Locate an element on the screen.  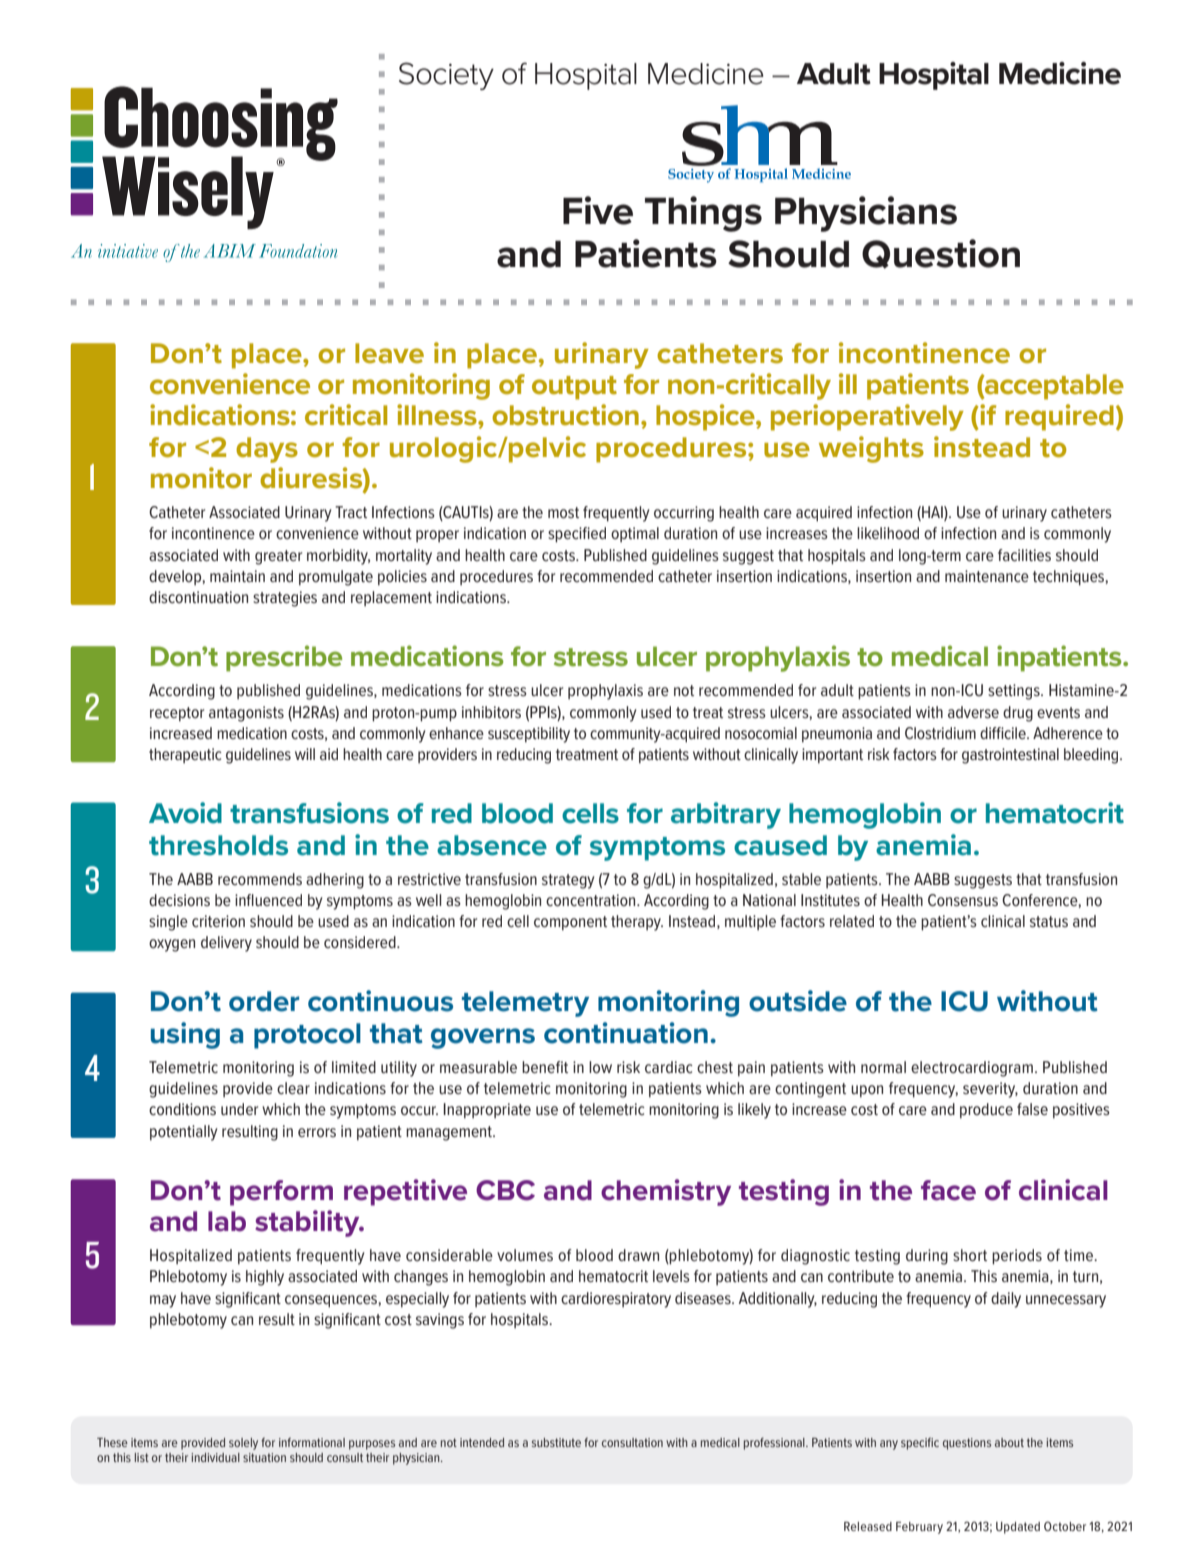
individual is located at coordinates (215, 1457).
